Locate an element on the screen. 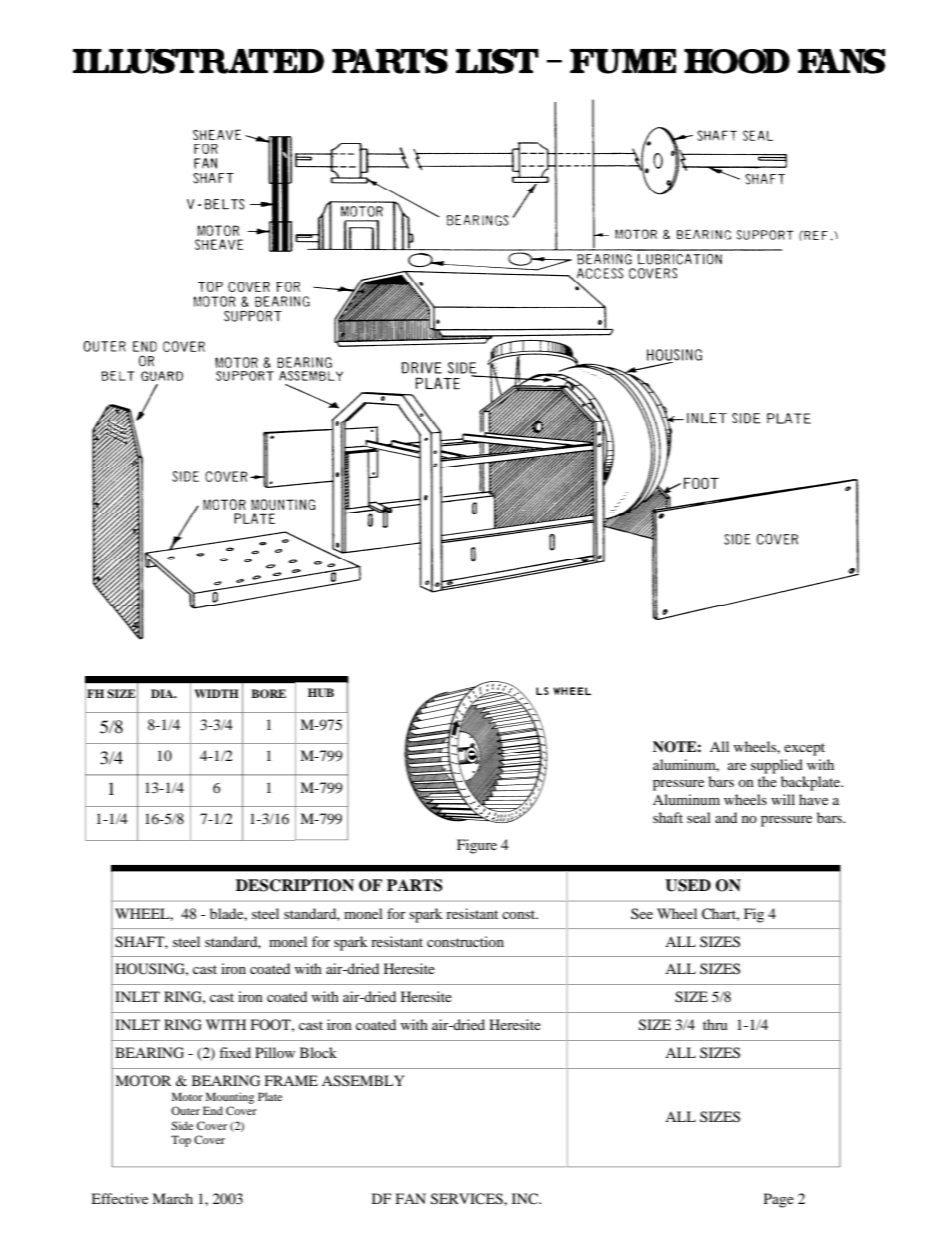 The height and width of the screenshot is (1233, 952). WIDTH is located at coordinates (216, 693).
